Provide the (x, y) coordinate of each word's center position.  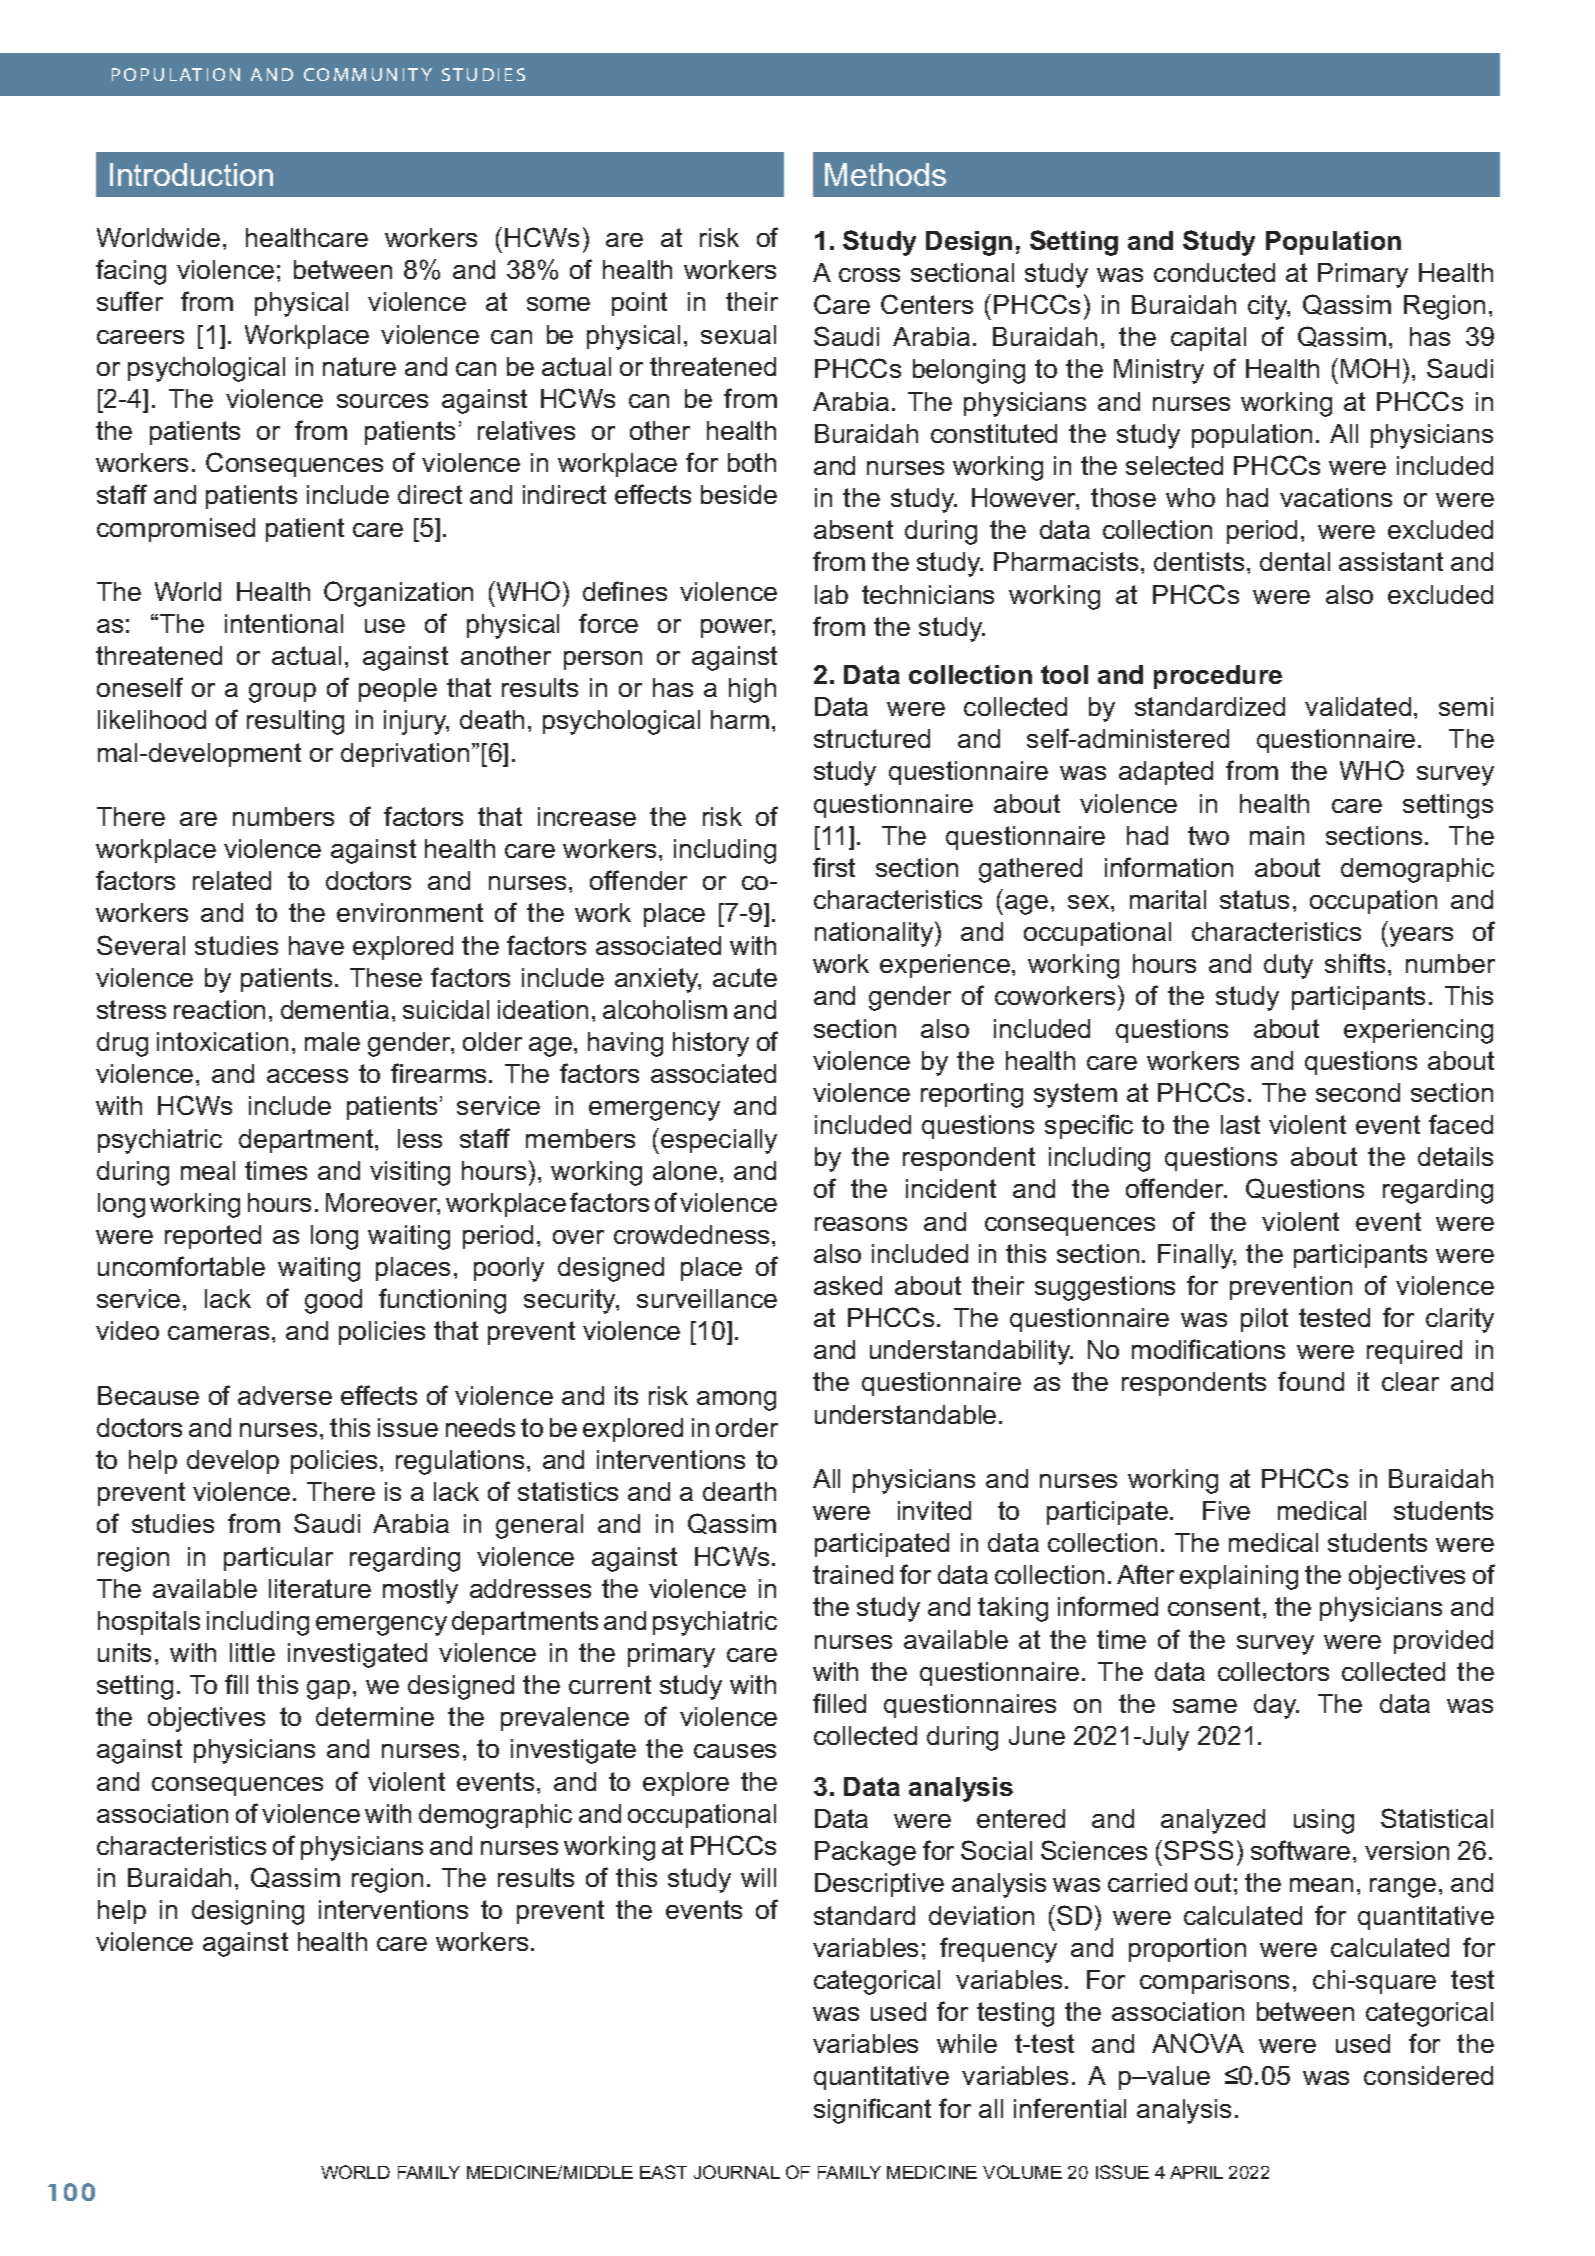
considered (1428, 2075)
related (232, 880)
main (1277, 835)
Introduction (191, 174)
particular (278, 1559)
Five (1226, 1510)
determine (375, 1716)
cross (869, 275)
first (834, 867)
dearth (739, 1491)
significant (872, 2111)
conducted (1214, 272)
